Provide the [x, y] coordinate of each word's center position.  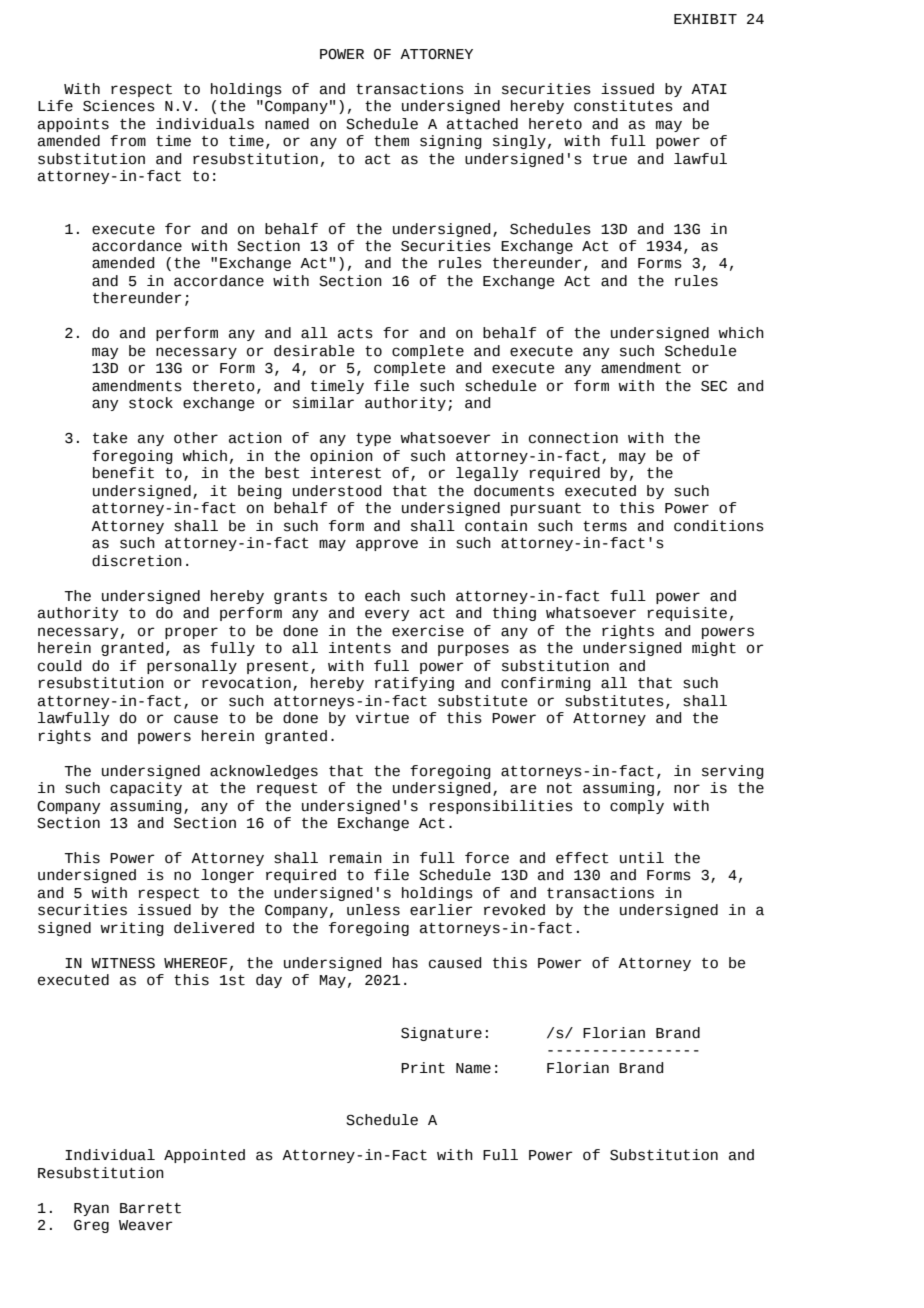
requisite [687, 614]
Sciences [119, 106]
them [391, 141]
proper [191, 633]
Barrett [150, 1208]
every [387, 615]
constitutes [623, 106]
